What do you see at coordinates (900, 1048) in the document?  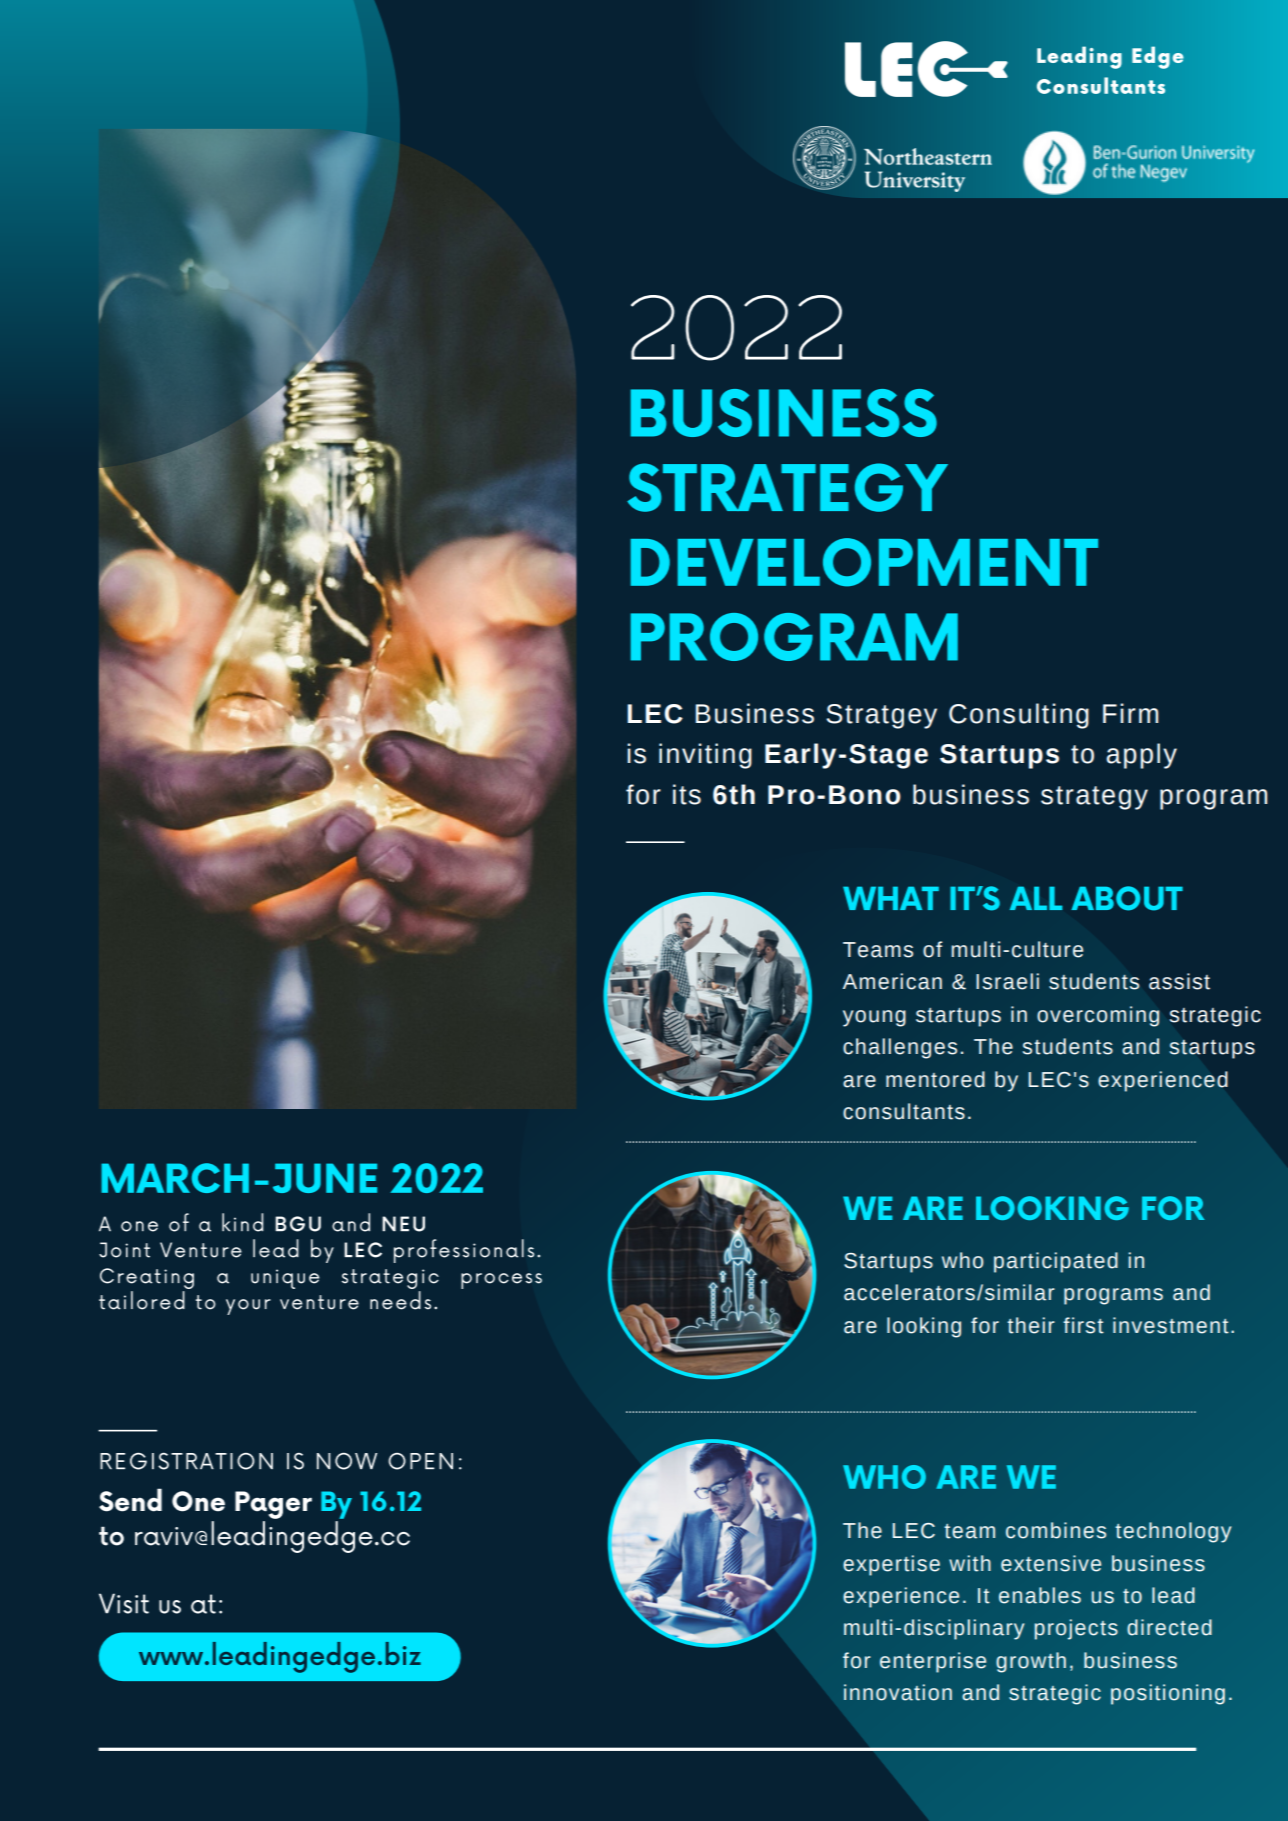 I see `challenges` at bounding box center [900, 1048].
